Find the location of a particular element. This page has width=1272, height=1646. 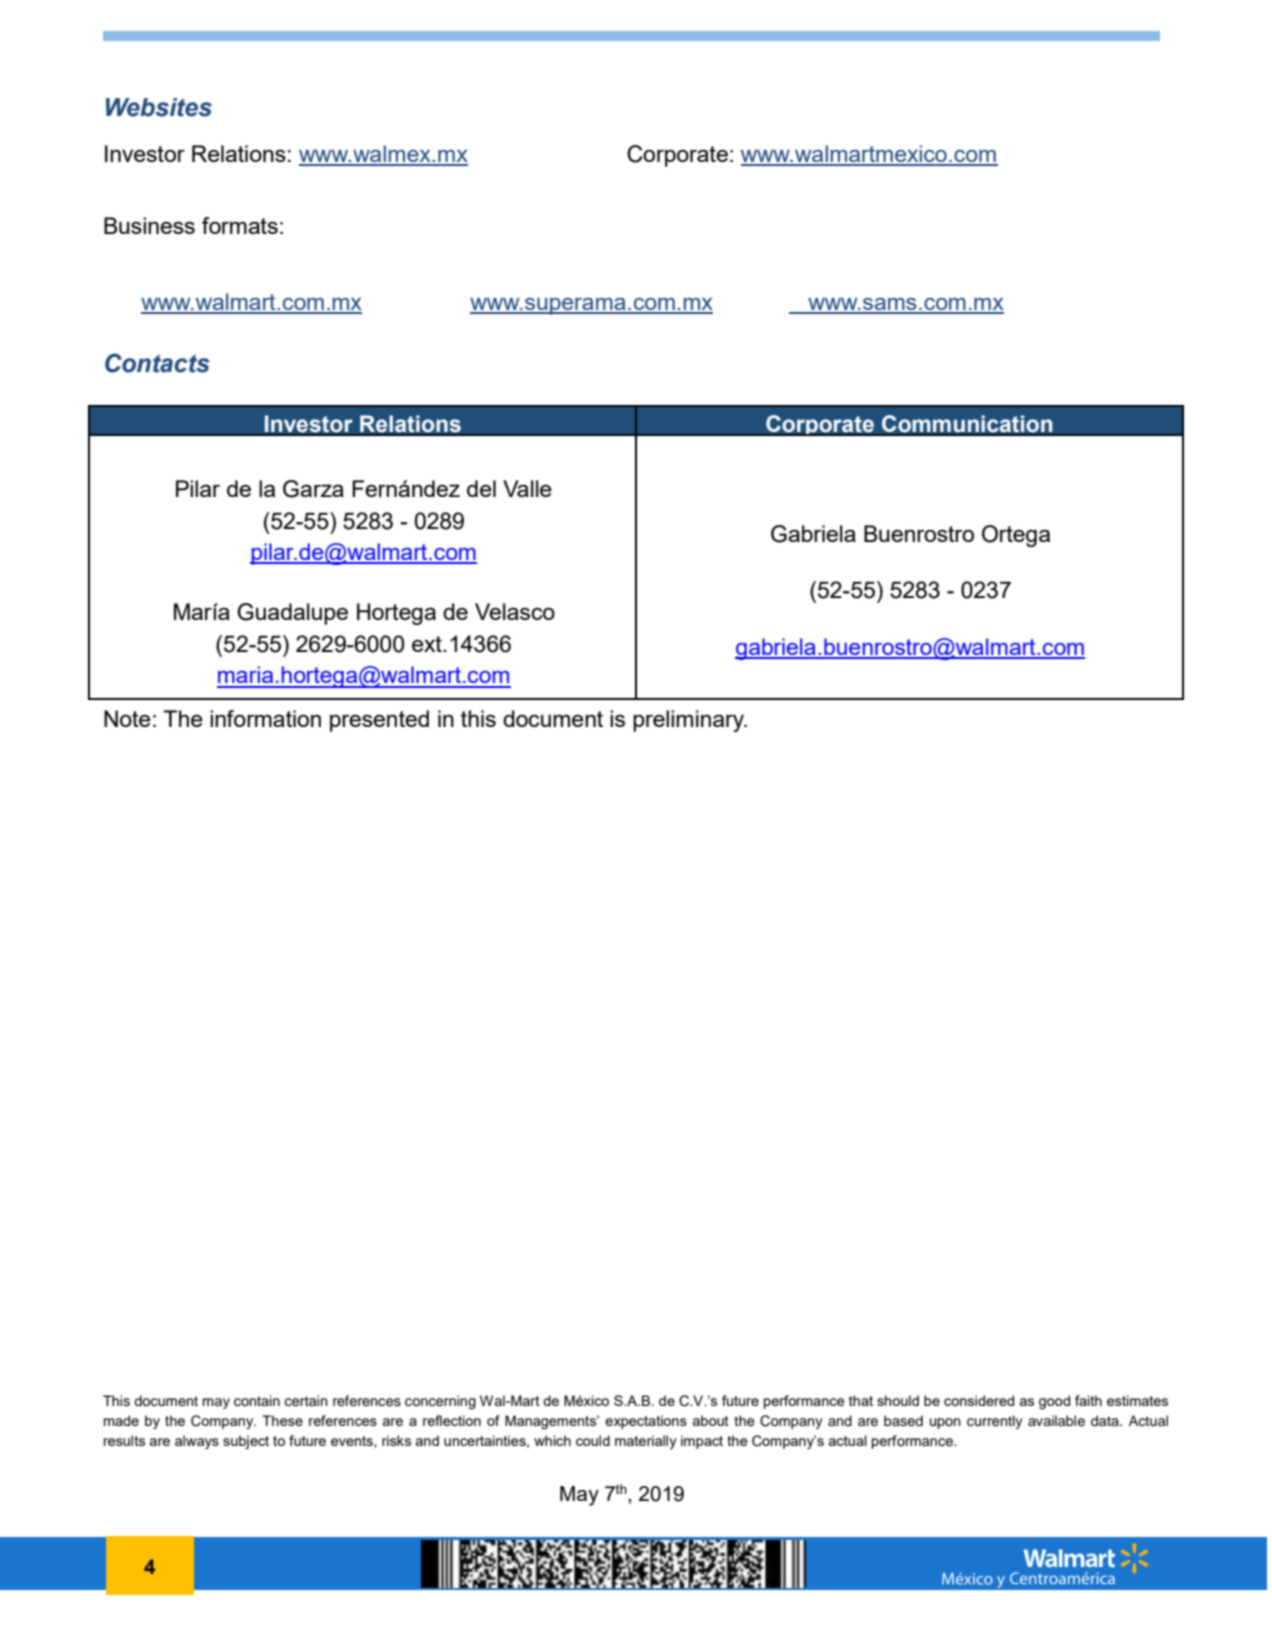

considered is located at coordinates (979, 1400).
